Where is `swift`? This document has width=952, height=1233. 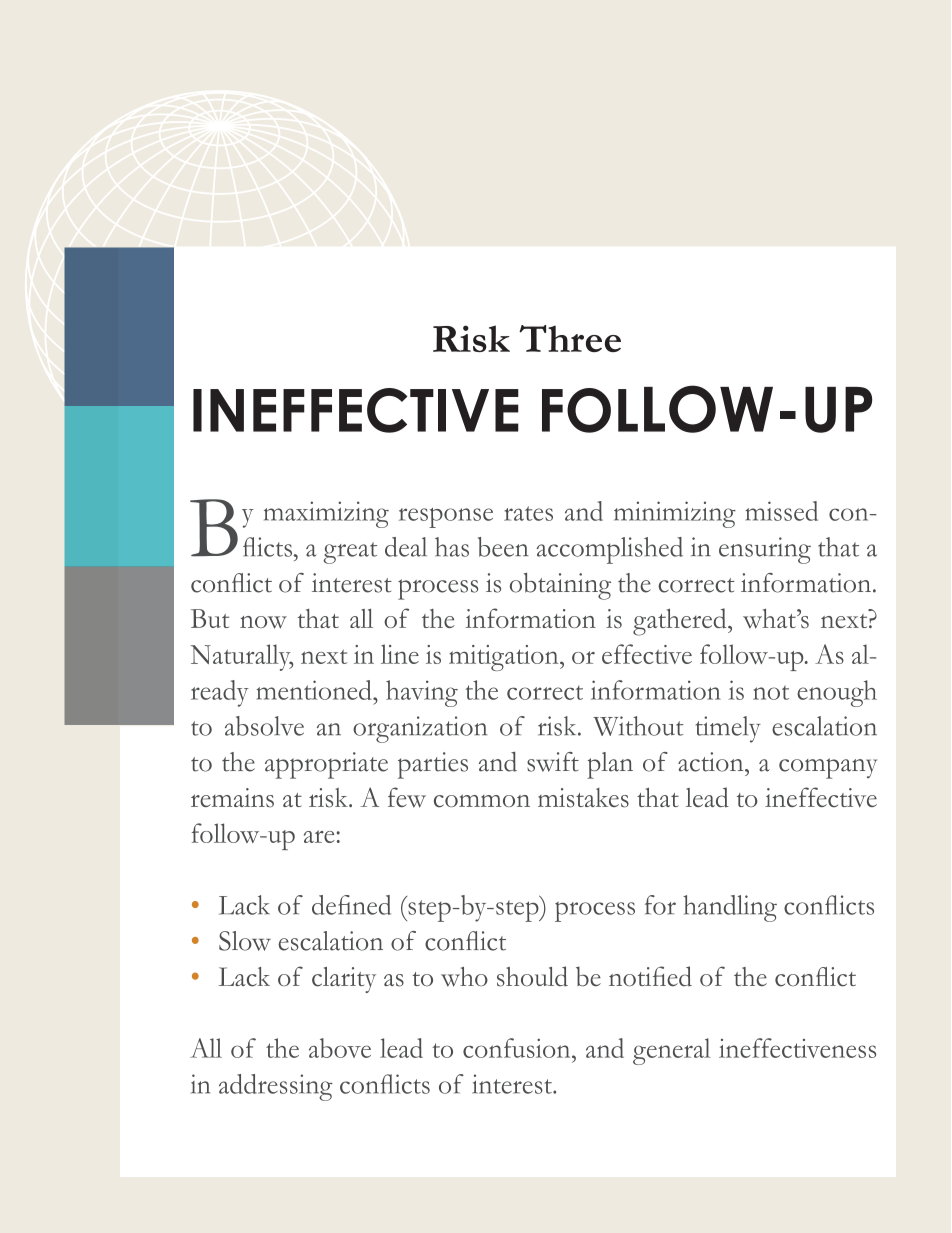
swift is located at coordinates (553, 762).
